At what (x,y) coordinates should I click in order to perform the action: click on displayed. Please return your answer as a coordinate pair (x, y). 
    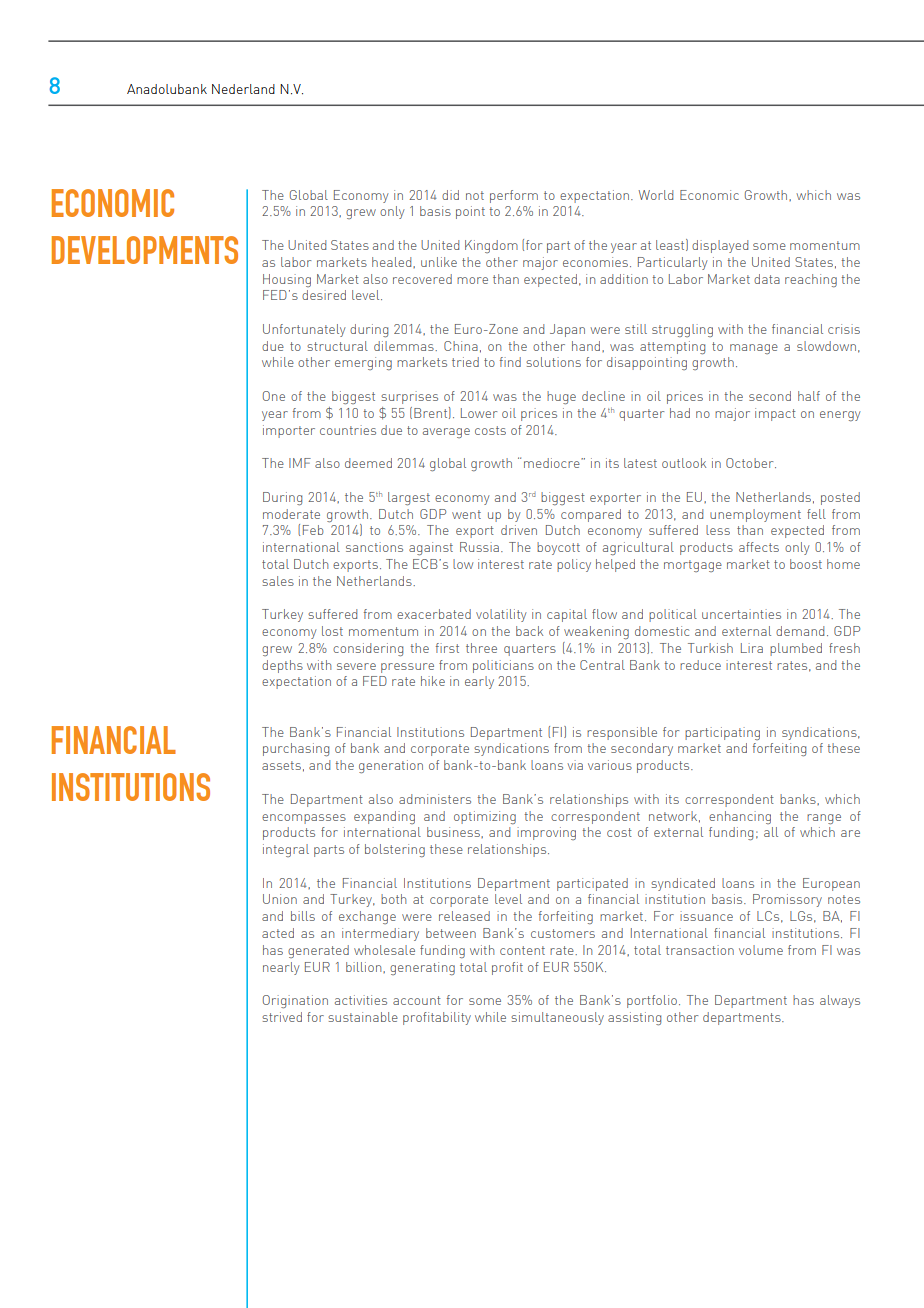
    Looking at the image, I should click on (720, 246).
